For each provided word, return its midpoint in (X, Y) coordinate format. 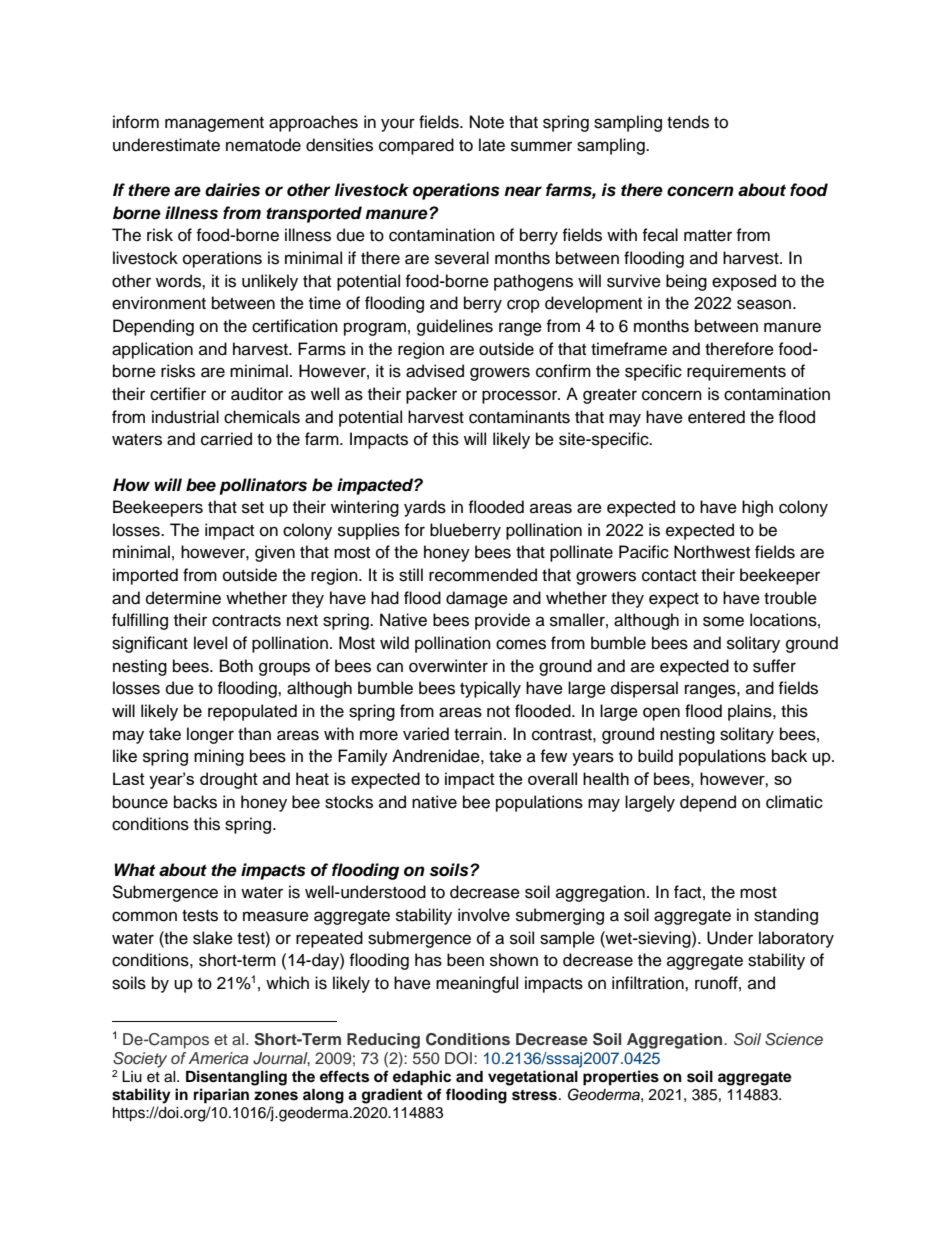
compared (416, 146)
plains (751, 712)
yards (425, 508)
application (152, 350)
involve (484, 915)
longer (210, 735)
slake (213, 938)
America (218, 1058)
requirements (736, 372)
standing (786, 916)
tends (688, 122)
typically (490, 689)
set (253, 508)
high (757, 508)
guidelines (455, 327)
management (214, 124)
